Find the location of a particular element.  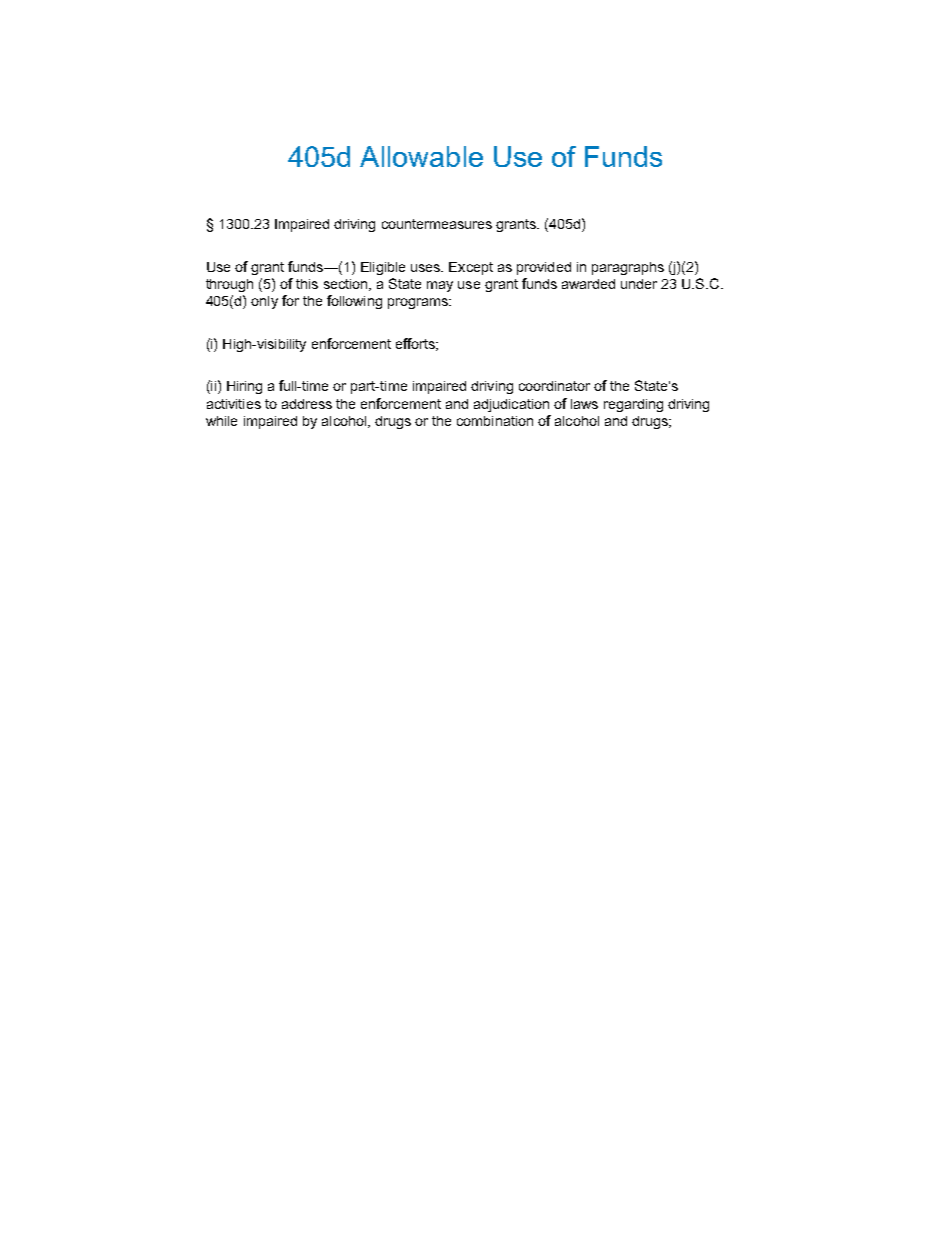

Except is located at coordinates (471, 268).
